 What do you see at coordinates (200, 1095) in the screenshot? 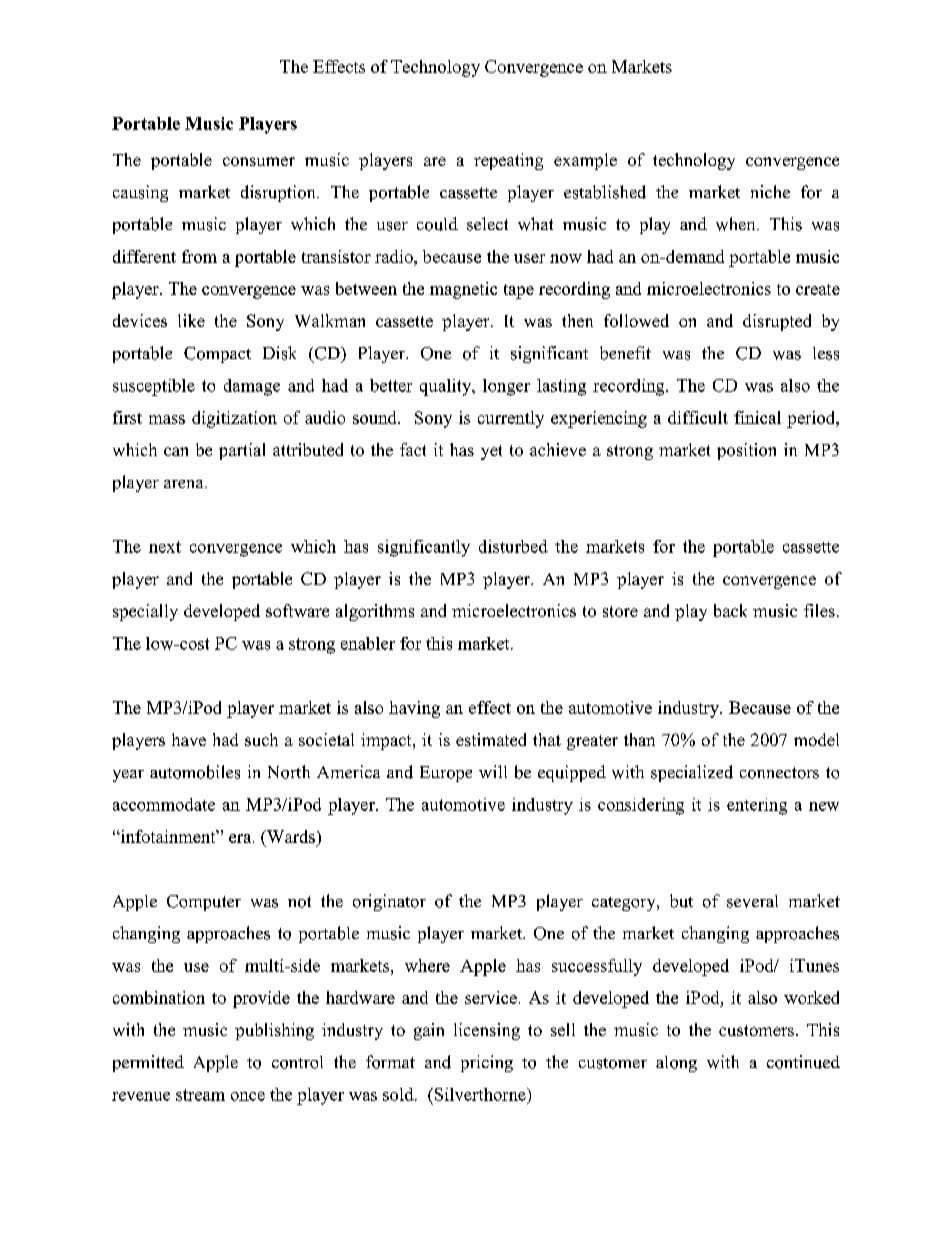
I see `stream` at bounding box center [200, 1095].
